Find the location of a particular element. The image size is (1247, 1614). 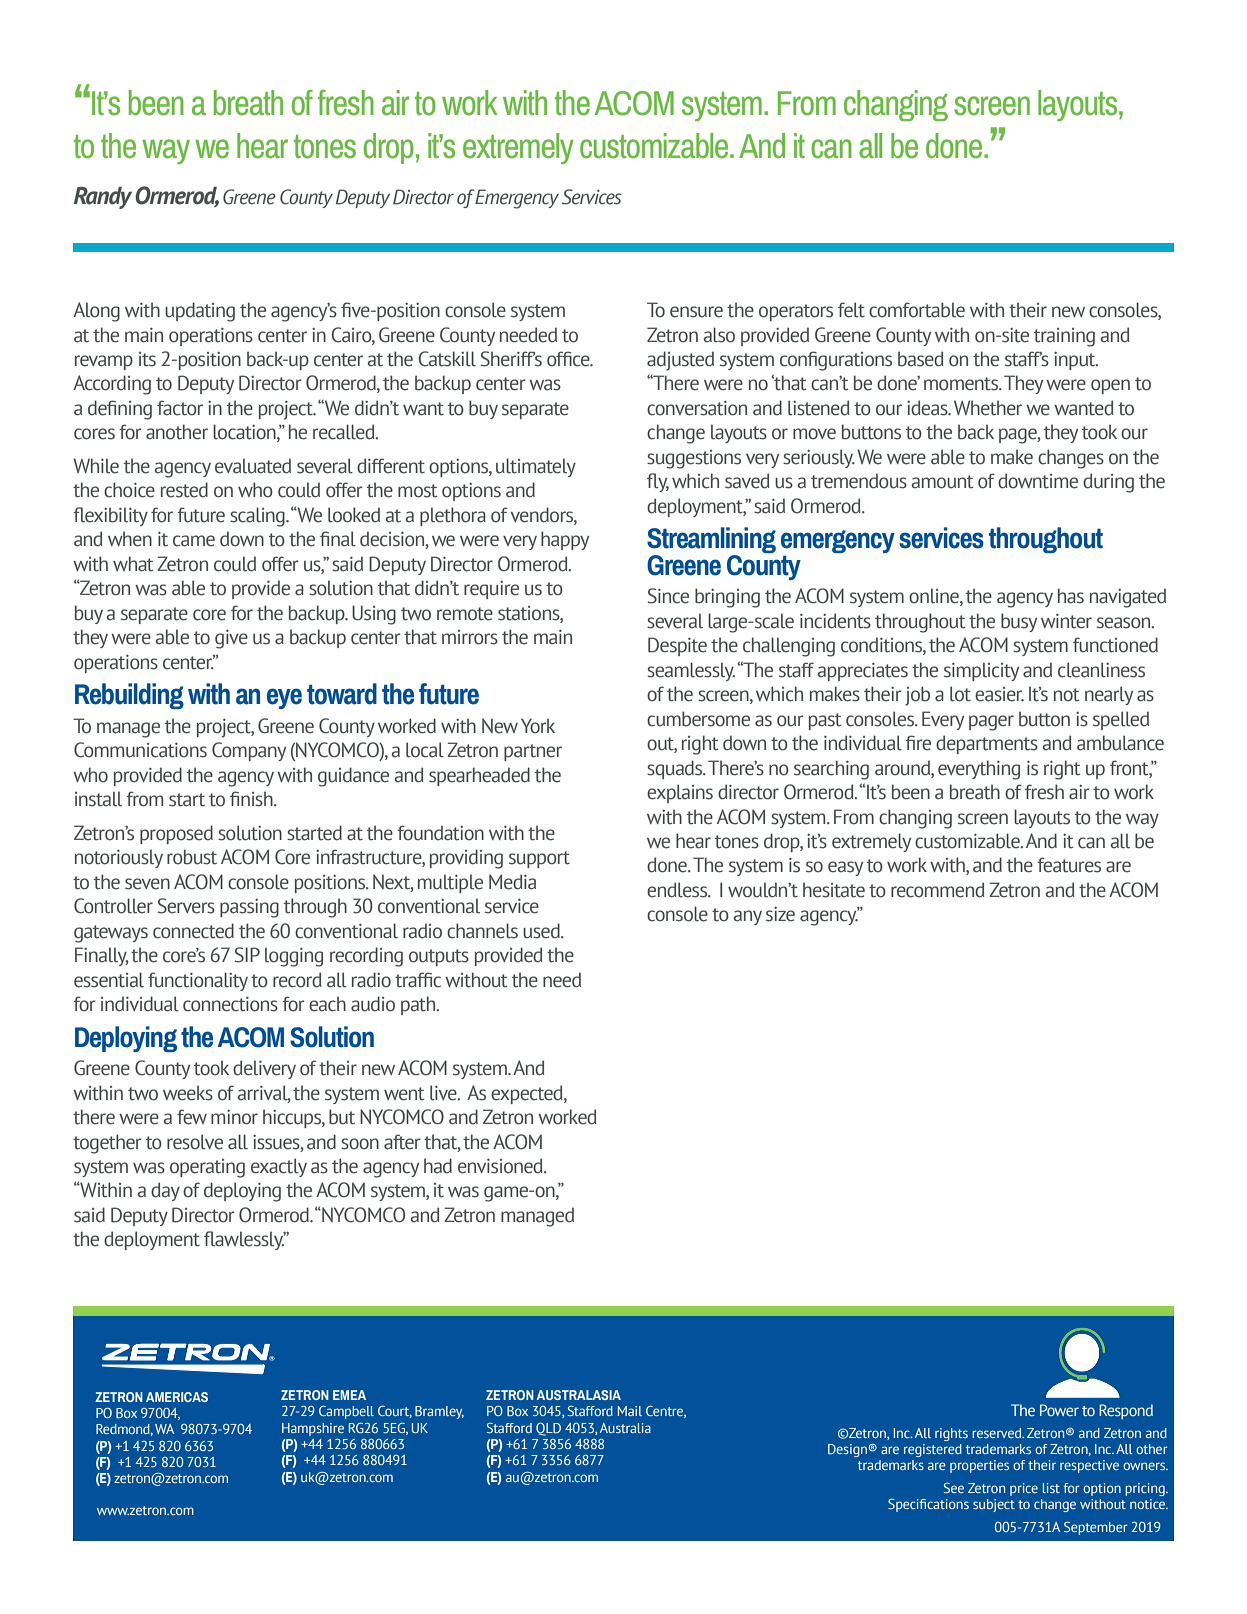

Hampshire is located at coordinates (313, 1429).
